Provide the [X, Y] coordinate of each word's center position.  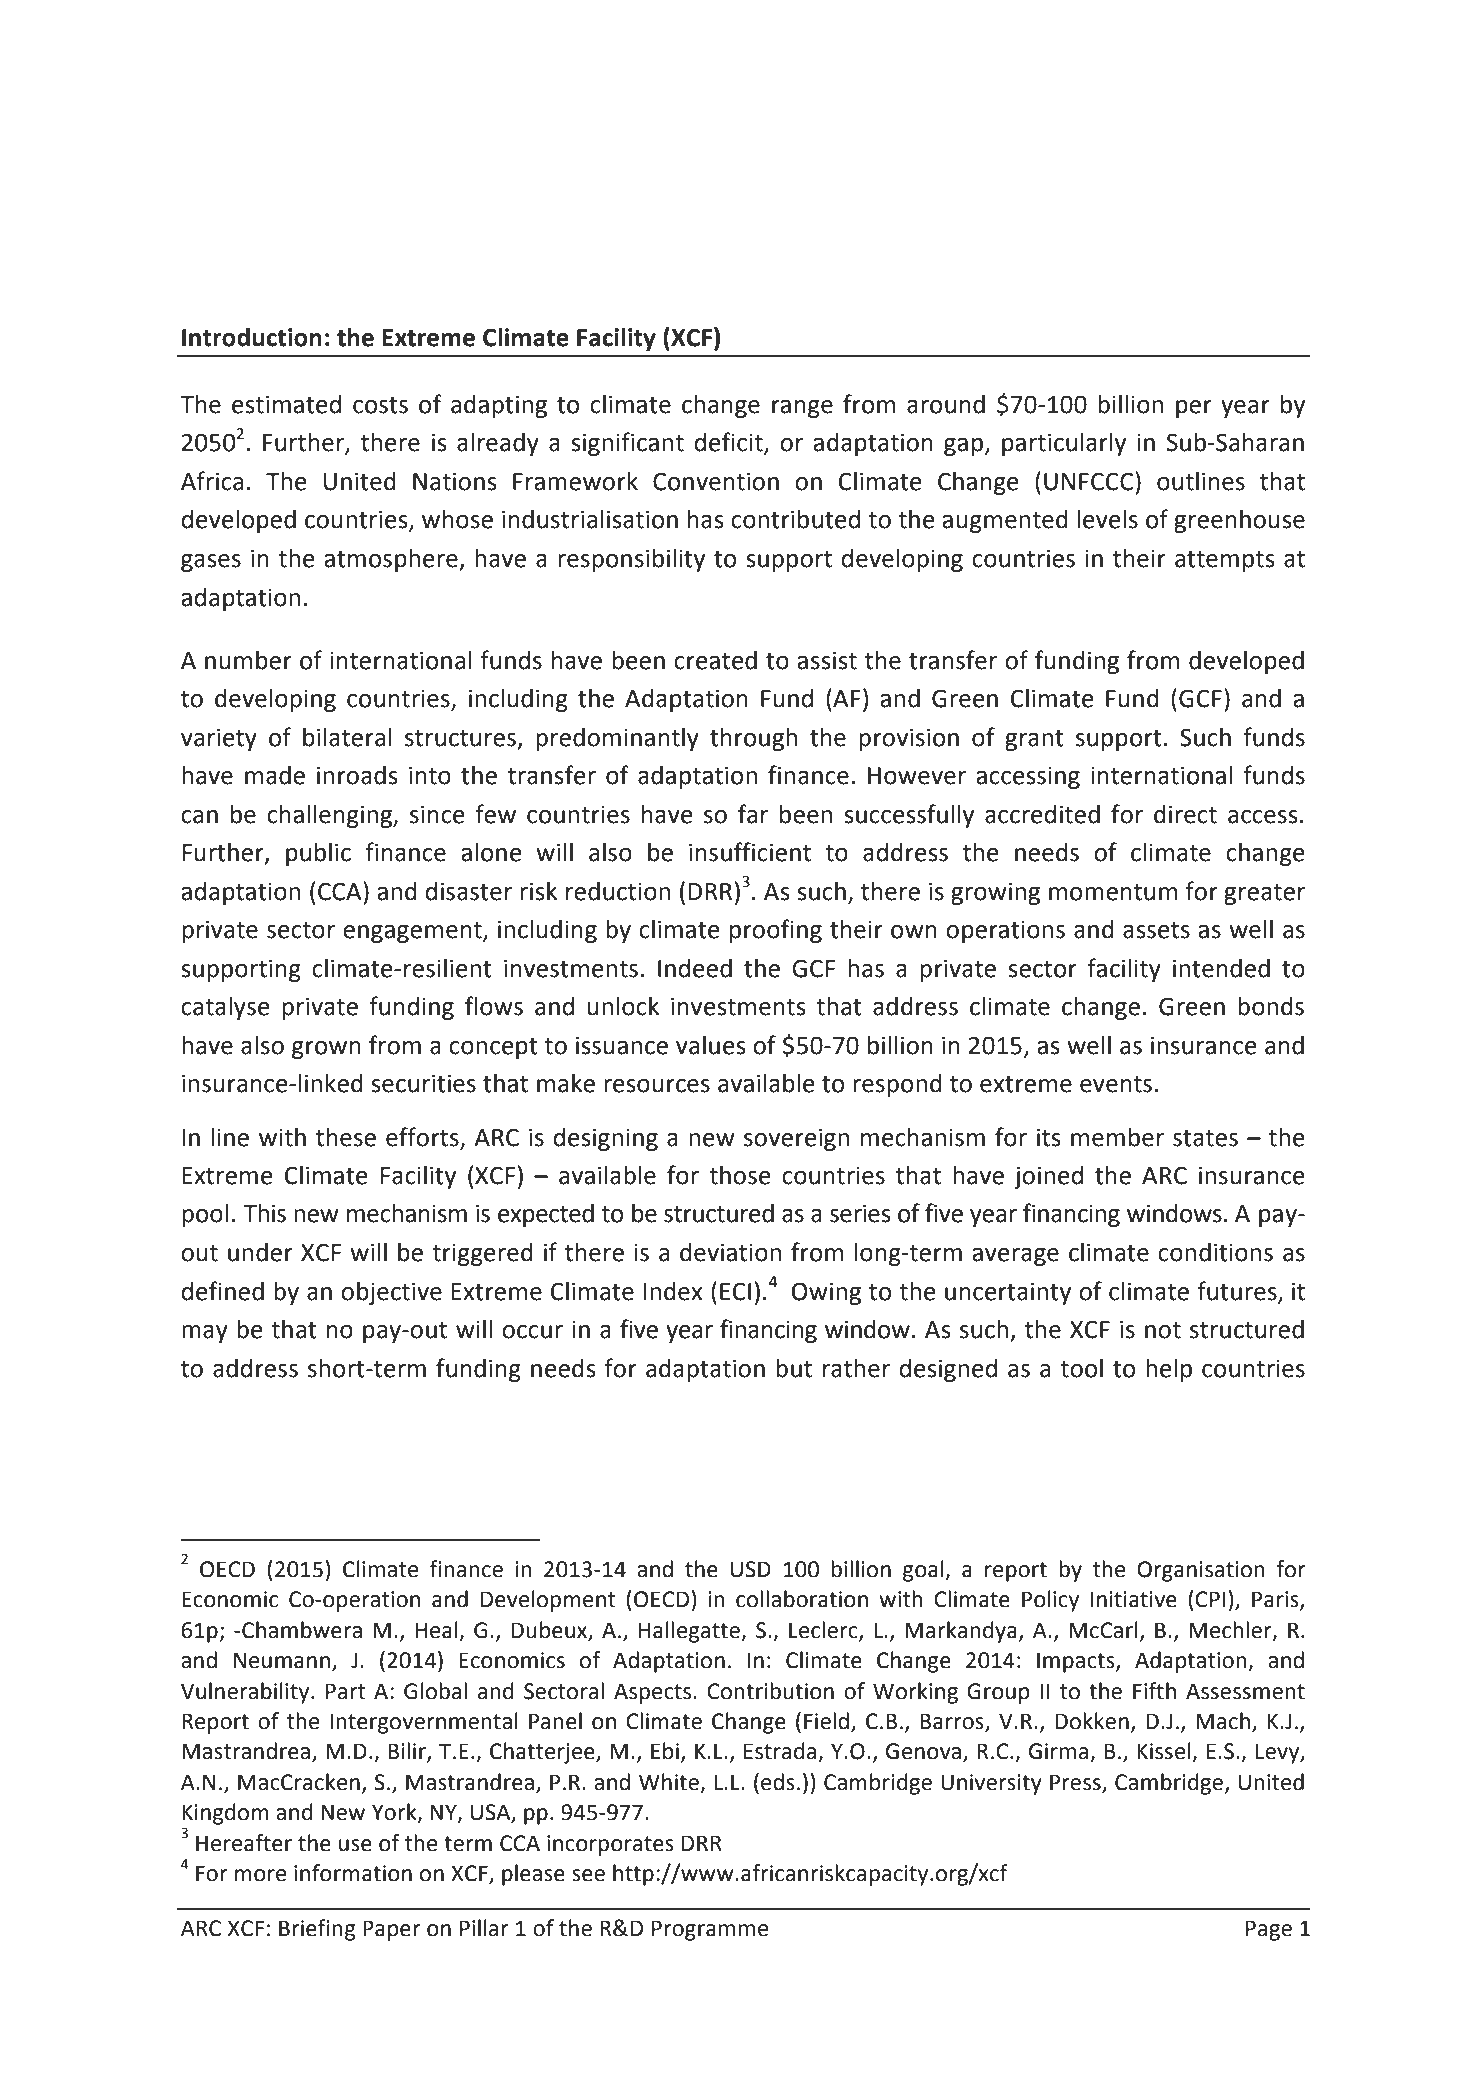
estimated [286, 404]
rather [856, 1368]
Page [1269, 1930]
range [802, 409]
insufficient [750, 852]
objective [391, 1293]
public [318, 854]
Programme [710, 1930]
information [353, 1873]
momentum [1113, 892]
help [1169, 1370]
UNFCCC [1090, 481]
